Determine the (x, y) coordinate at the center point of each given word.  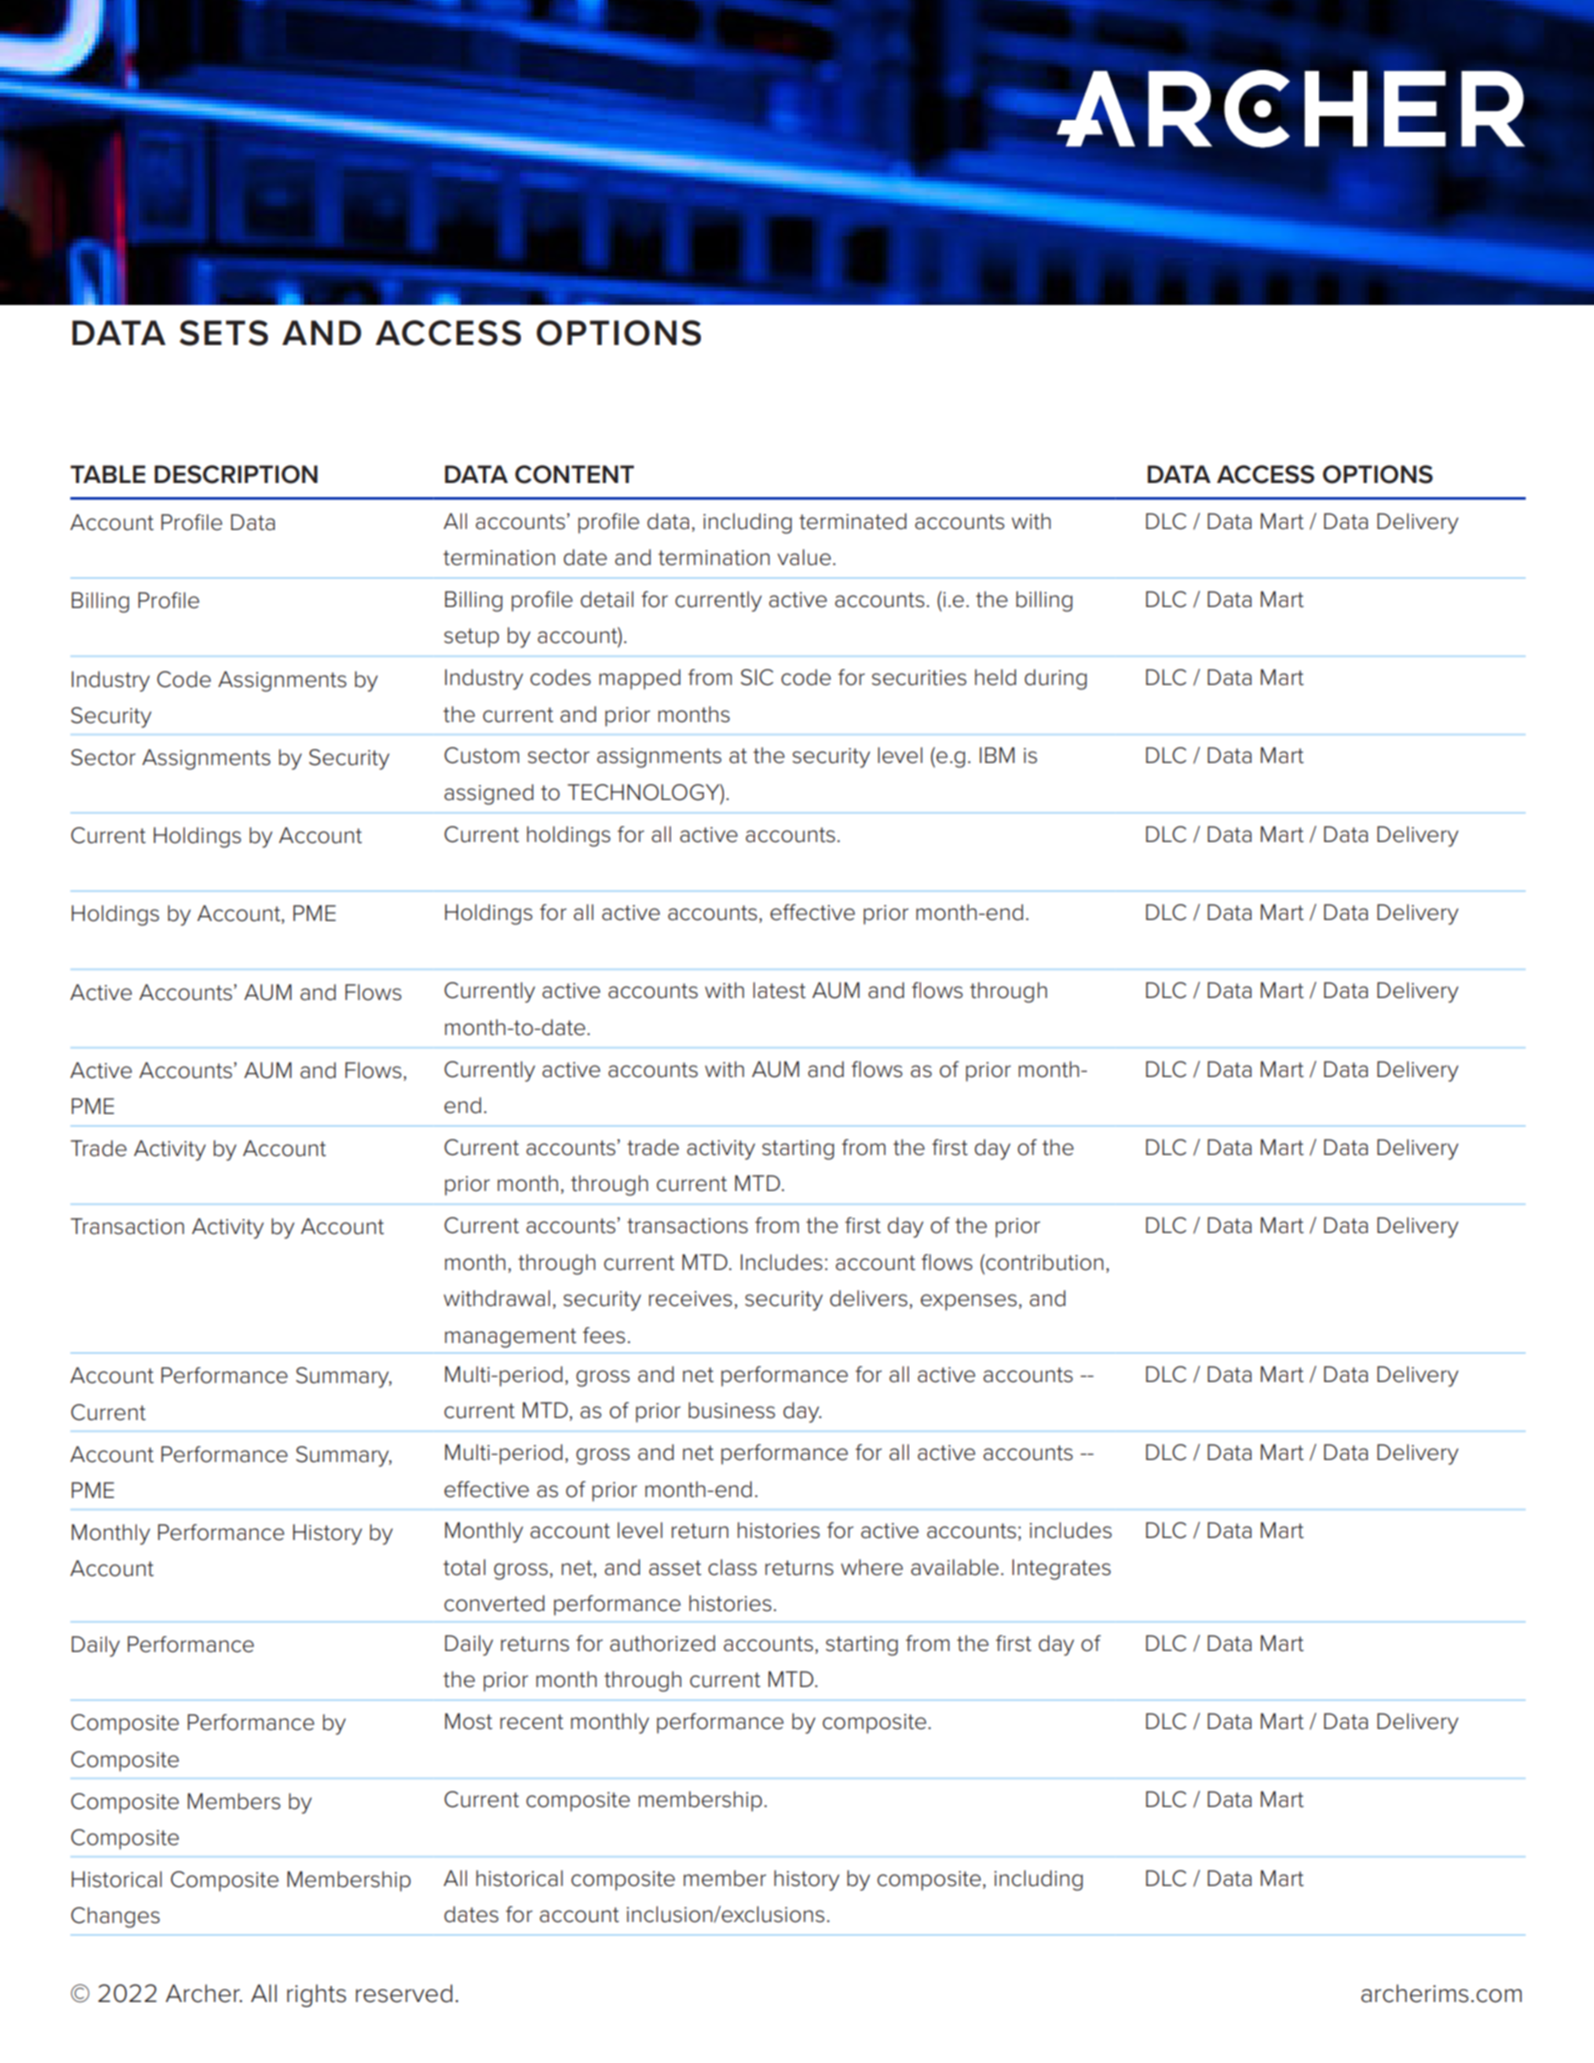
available (955, 1567)
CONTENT (574, 474)
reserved (404, 1993)
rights (316, 1995)
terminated (853, 521)
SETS (224, 333)
